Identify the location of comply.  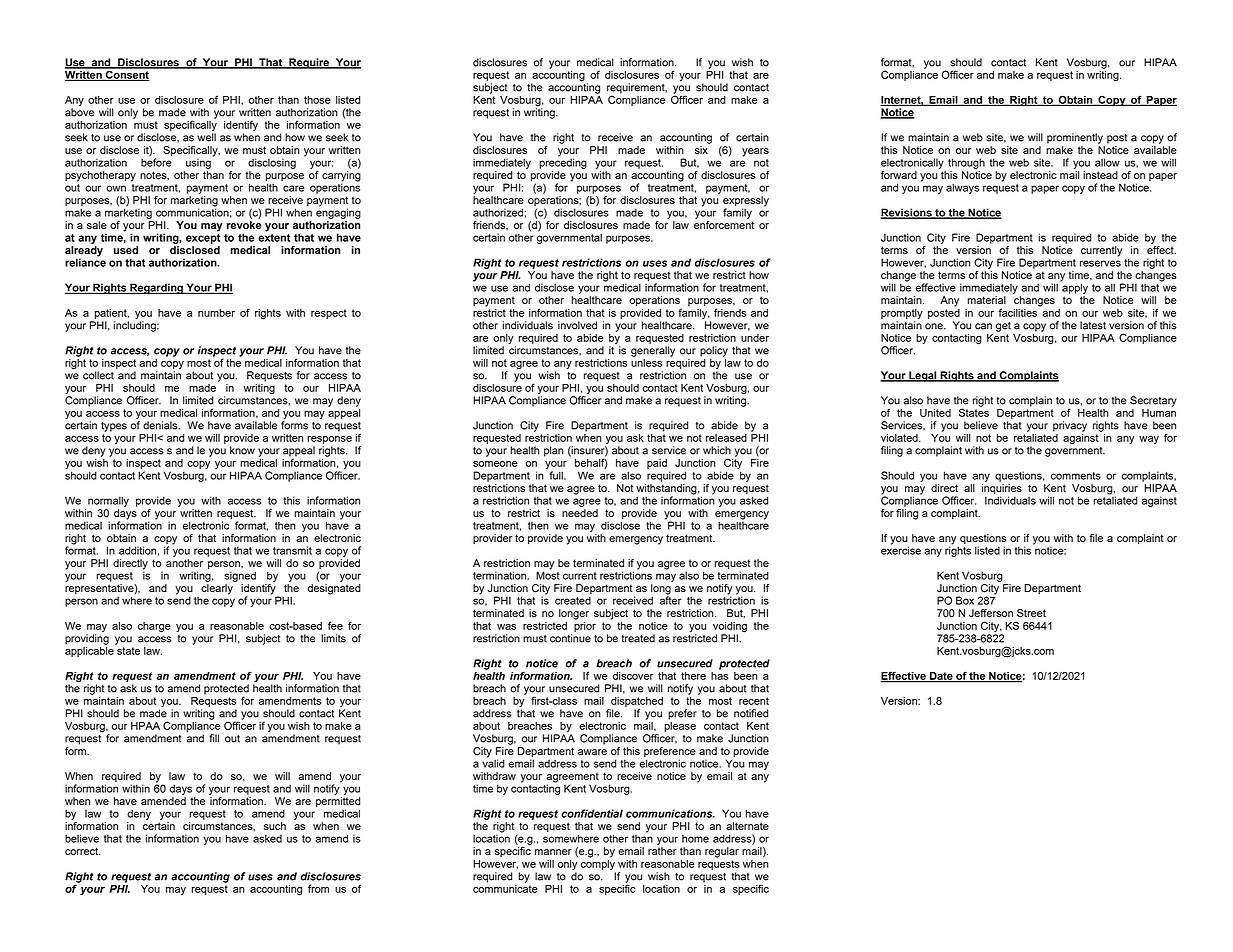
(598, 863).
